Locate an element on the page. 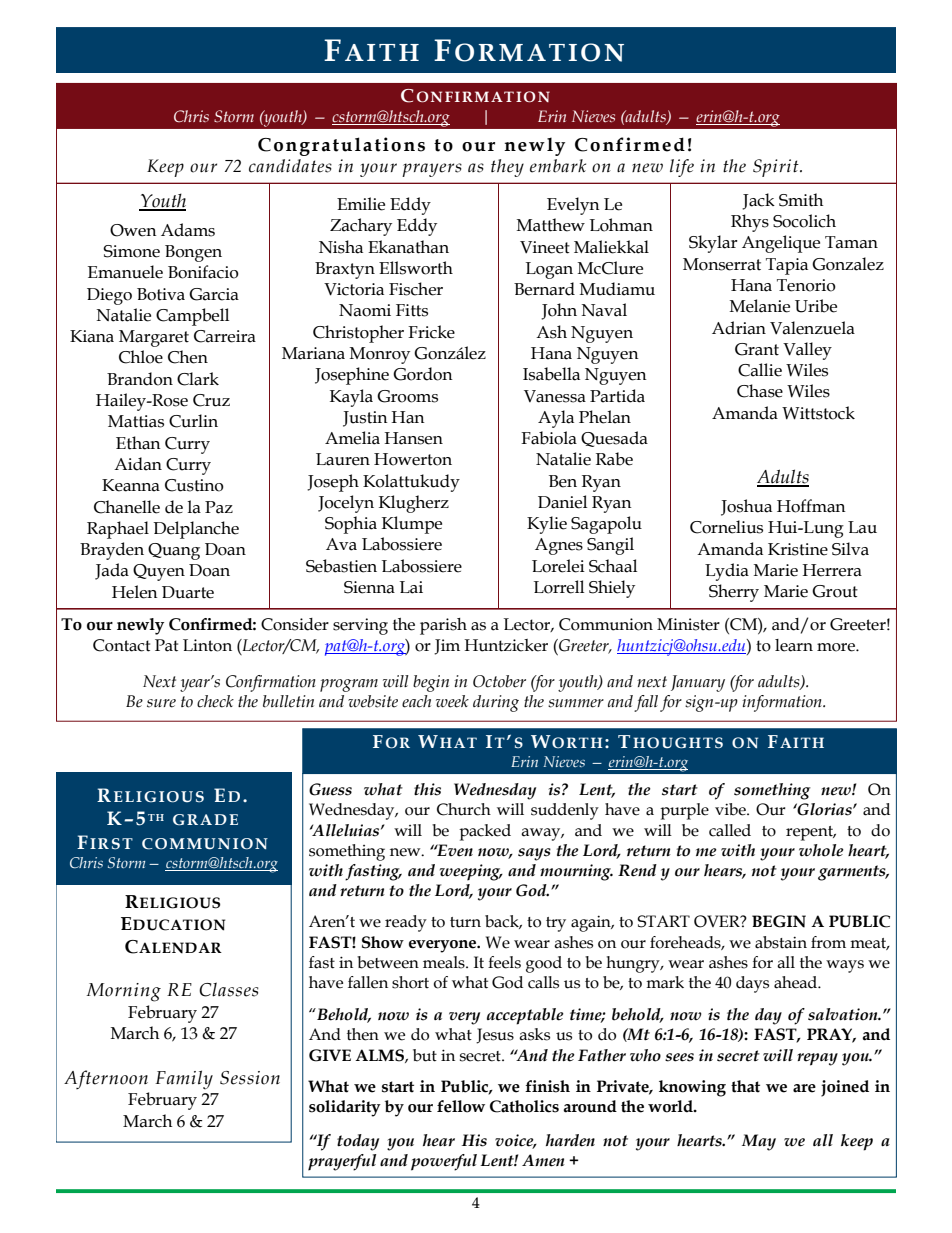 The image size is (952, 1233). voice is located at coordinates (515, 1141).
